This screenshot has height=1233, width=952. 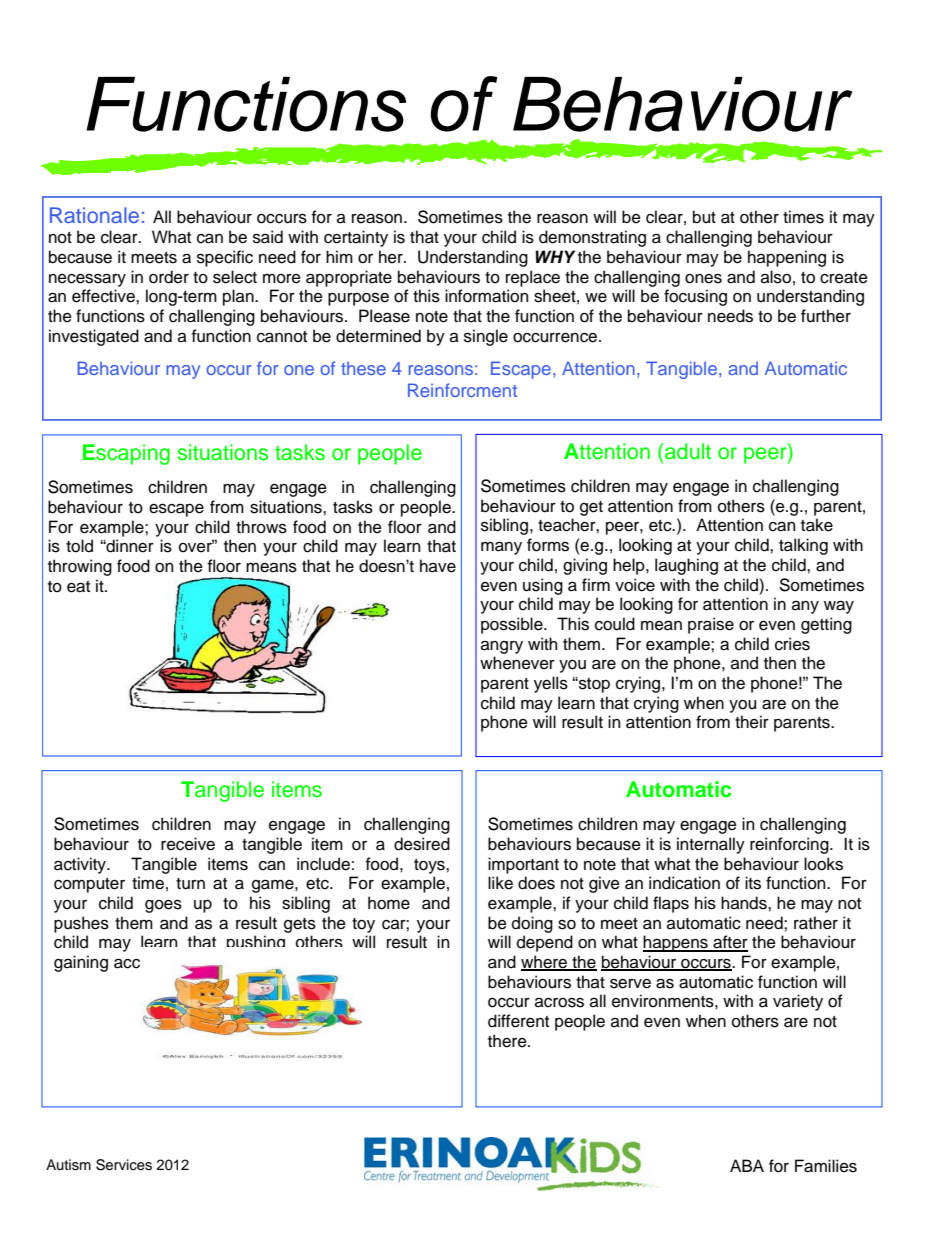 I want to click on throwing, so click(x=80, y=567).
